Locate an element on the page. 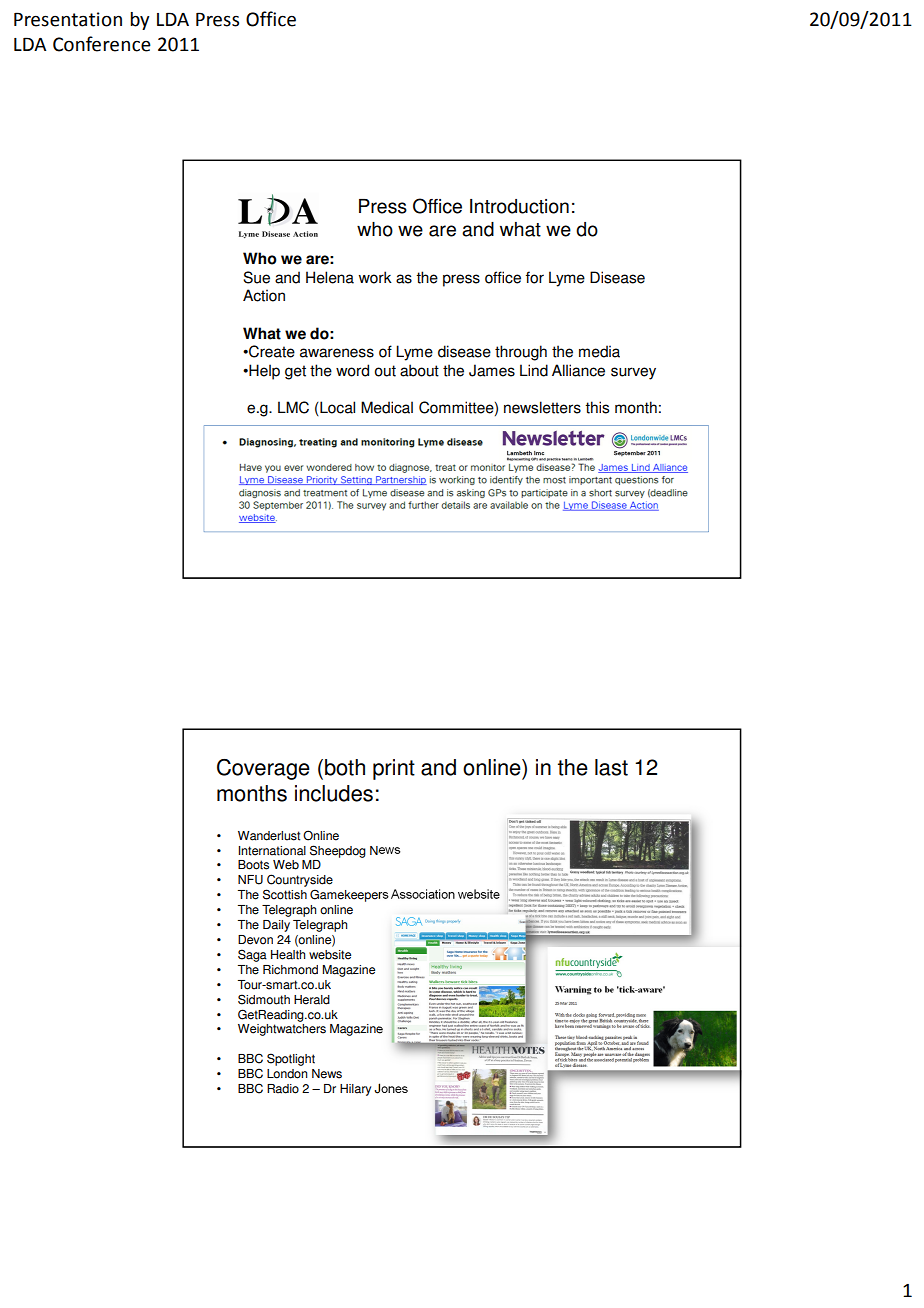  Radio is located at coordinates (283, 1089).
